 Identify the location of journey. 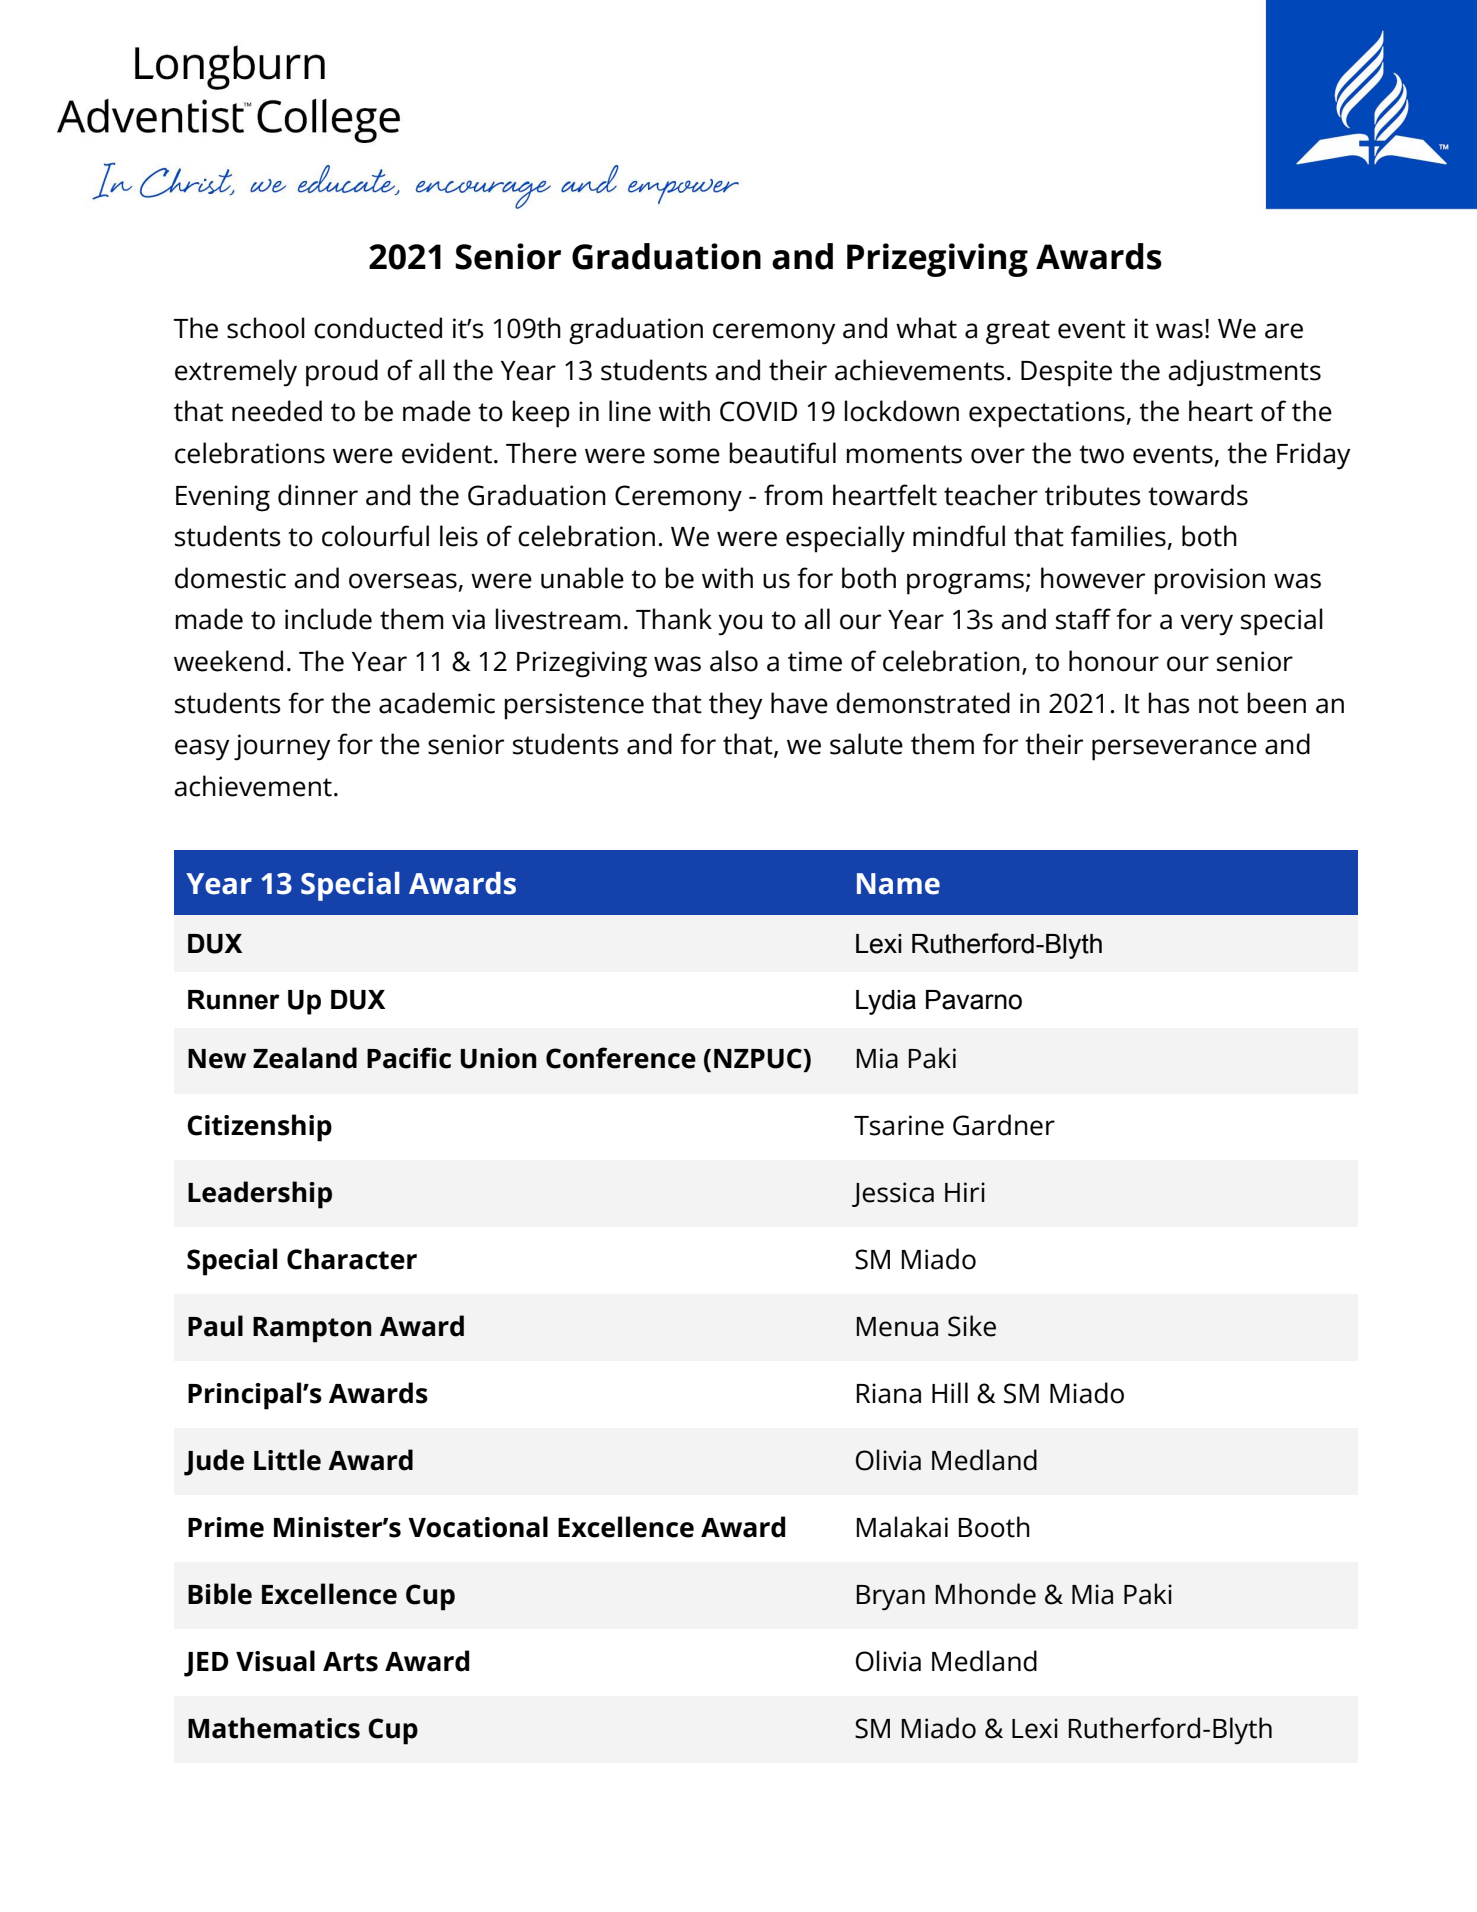
(282, 747).
